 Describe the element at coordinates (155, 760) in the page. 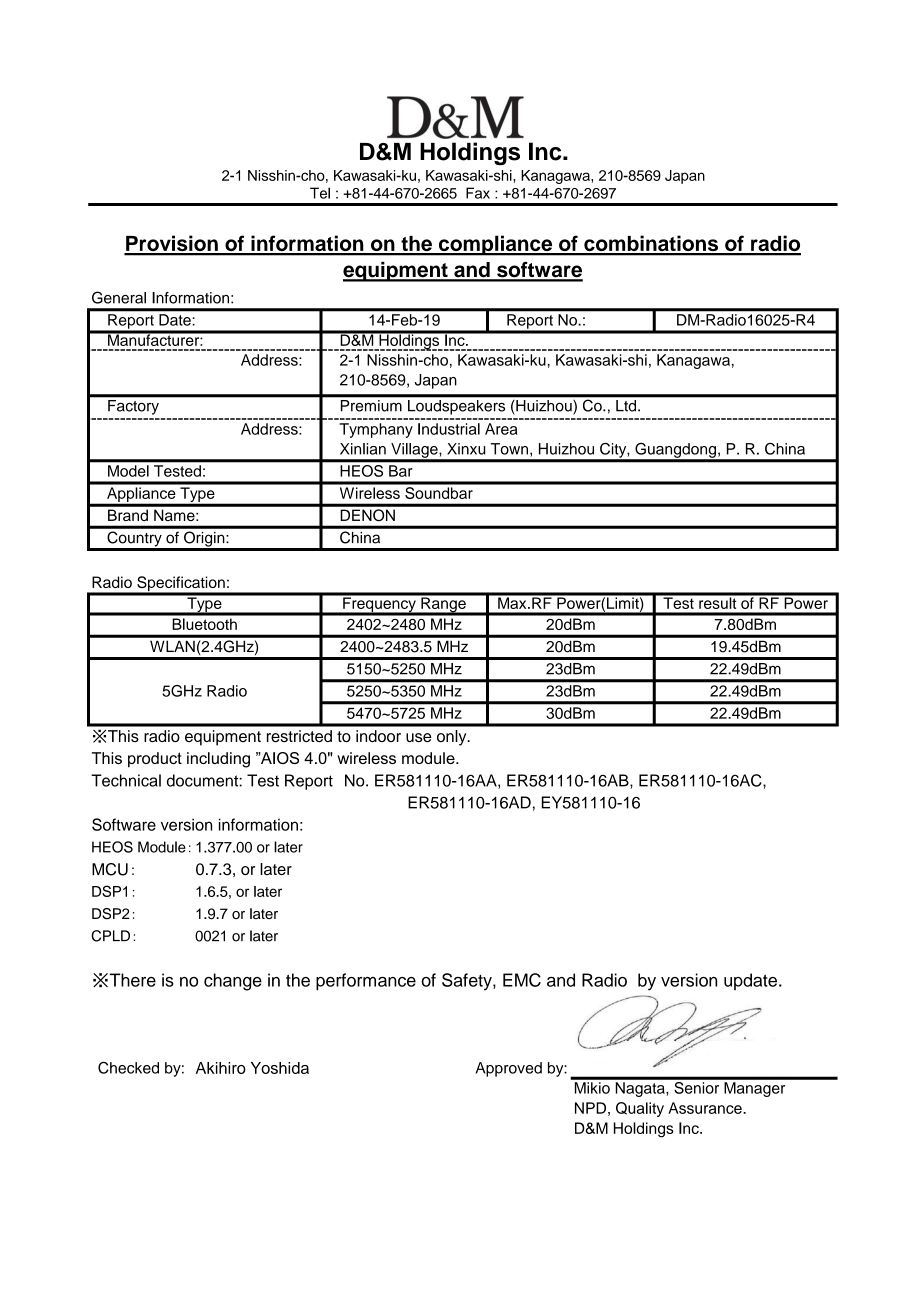

I see `product` at that location.
